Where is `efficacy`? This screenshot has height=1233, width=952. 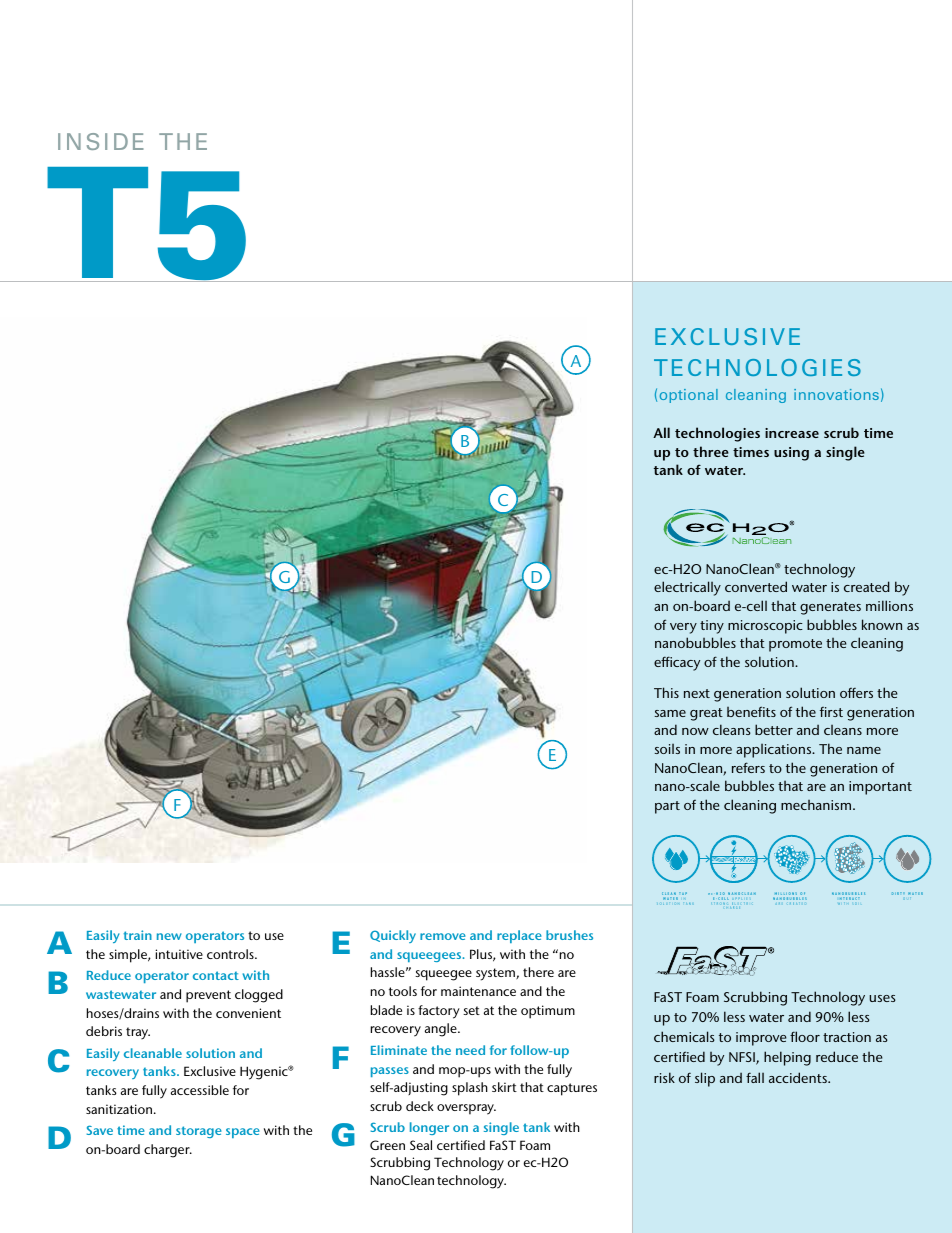
efficacy is located at coordinates (677, 663).
